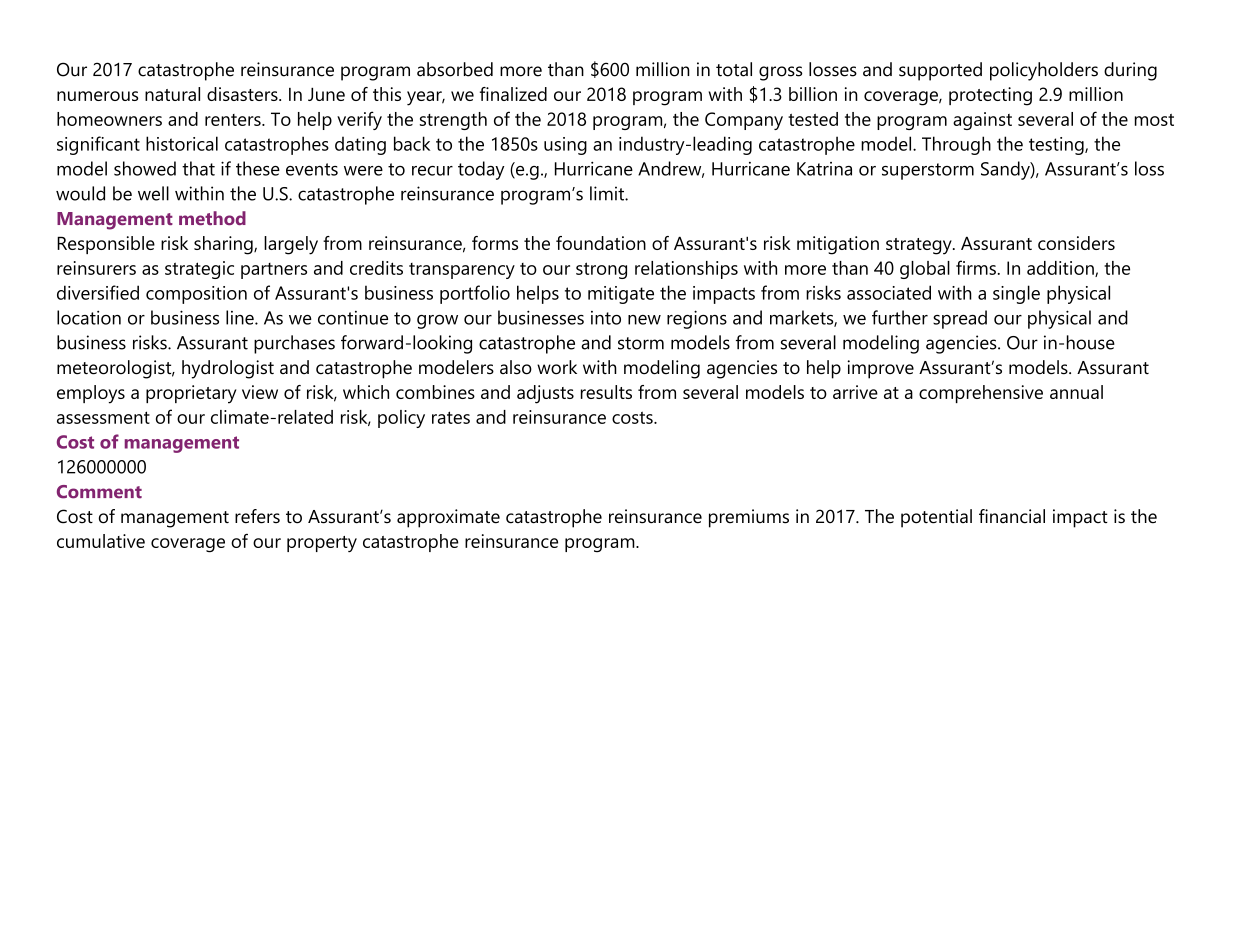  Describe the element at coordinates (243, 94) in the image. I see `disasters` at that location.
